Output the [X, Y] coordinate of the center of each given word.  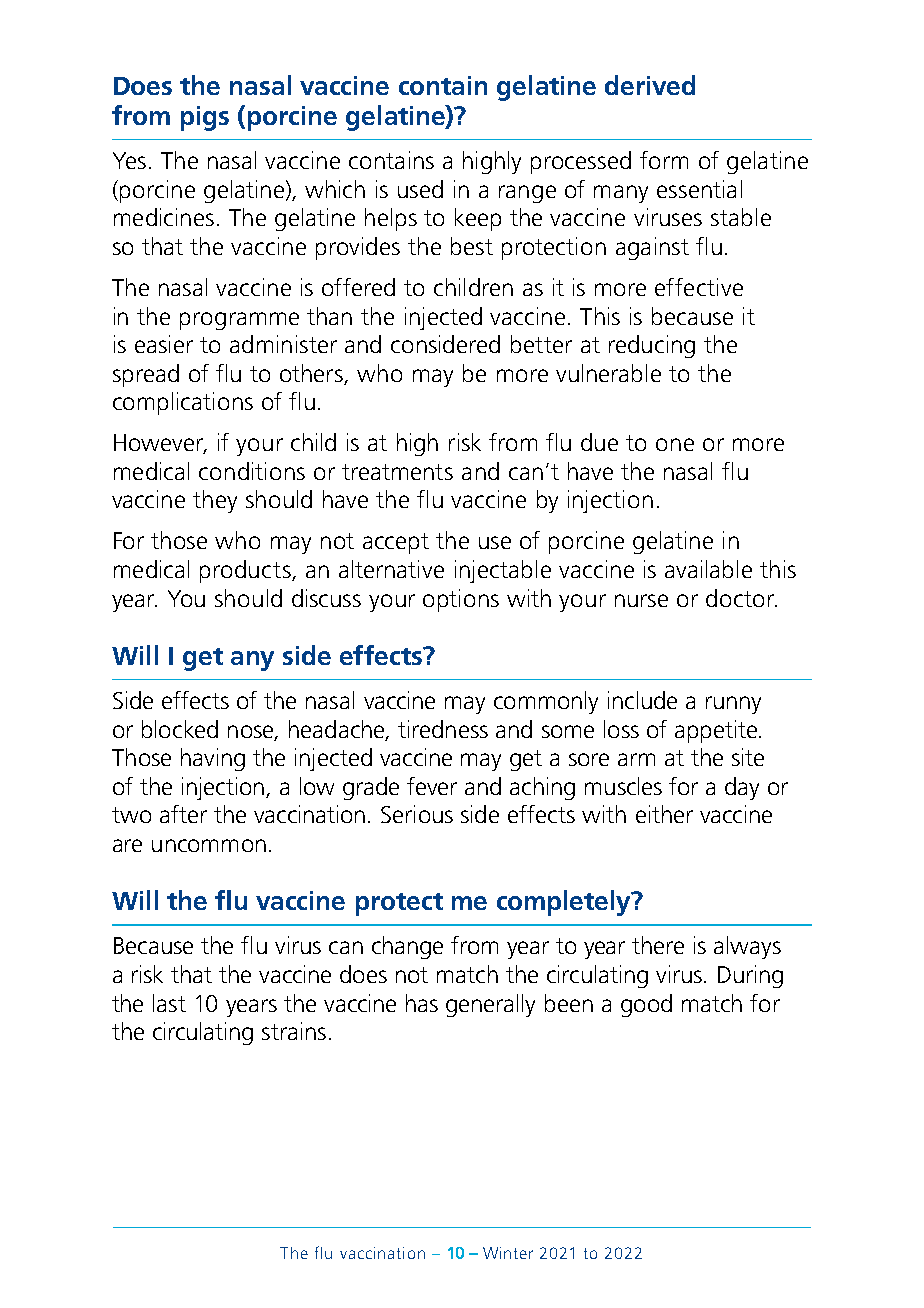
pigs [205, 118]
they [215, 501]
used [420, 189]
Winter [508, 1253]
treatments [397, 472]
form [664, 160]
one [675, 444]
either [664, 814]
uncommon [209, 845]
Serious [417, 814]
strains [294, 1031]
